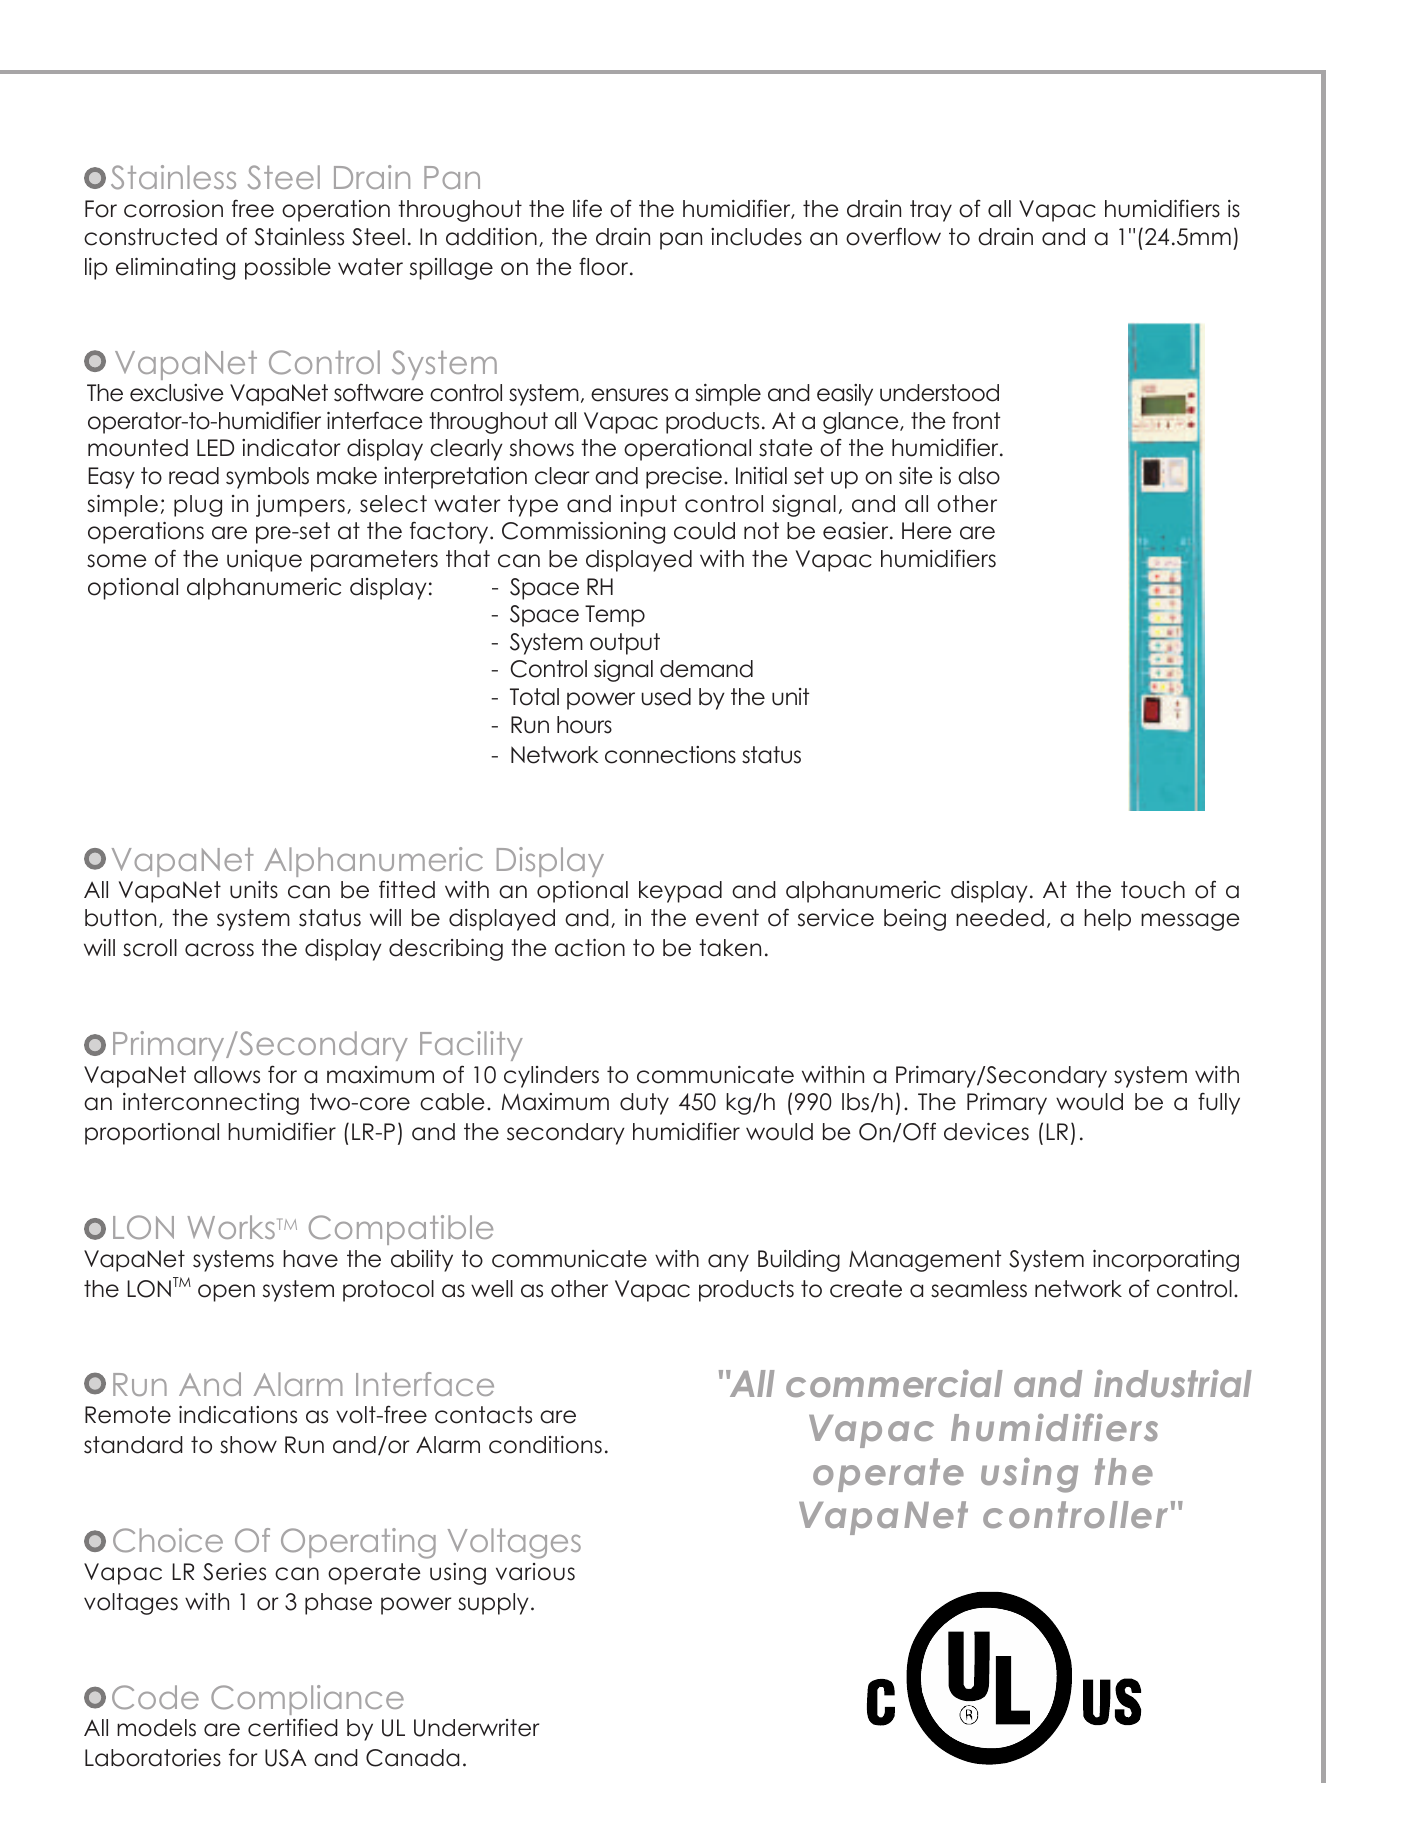  Describe the element at coordinates (894, 1383) in the image. I see `commercial` at that location.
